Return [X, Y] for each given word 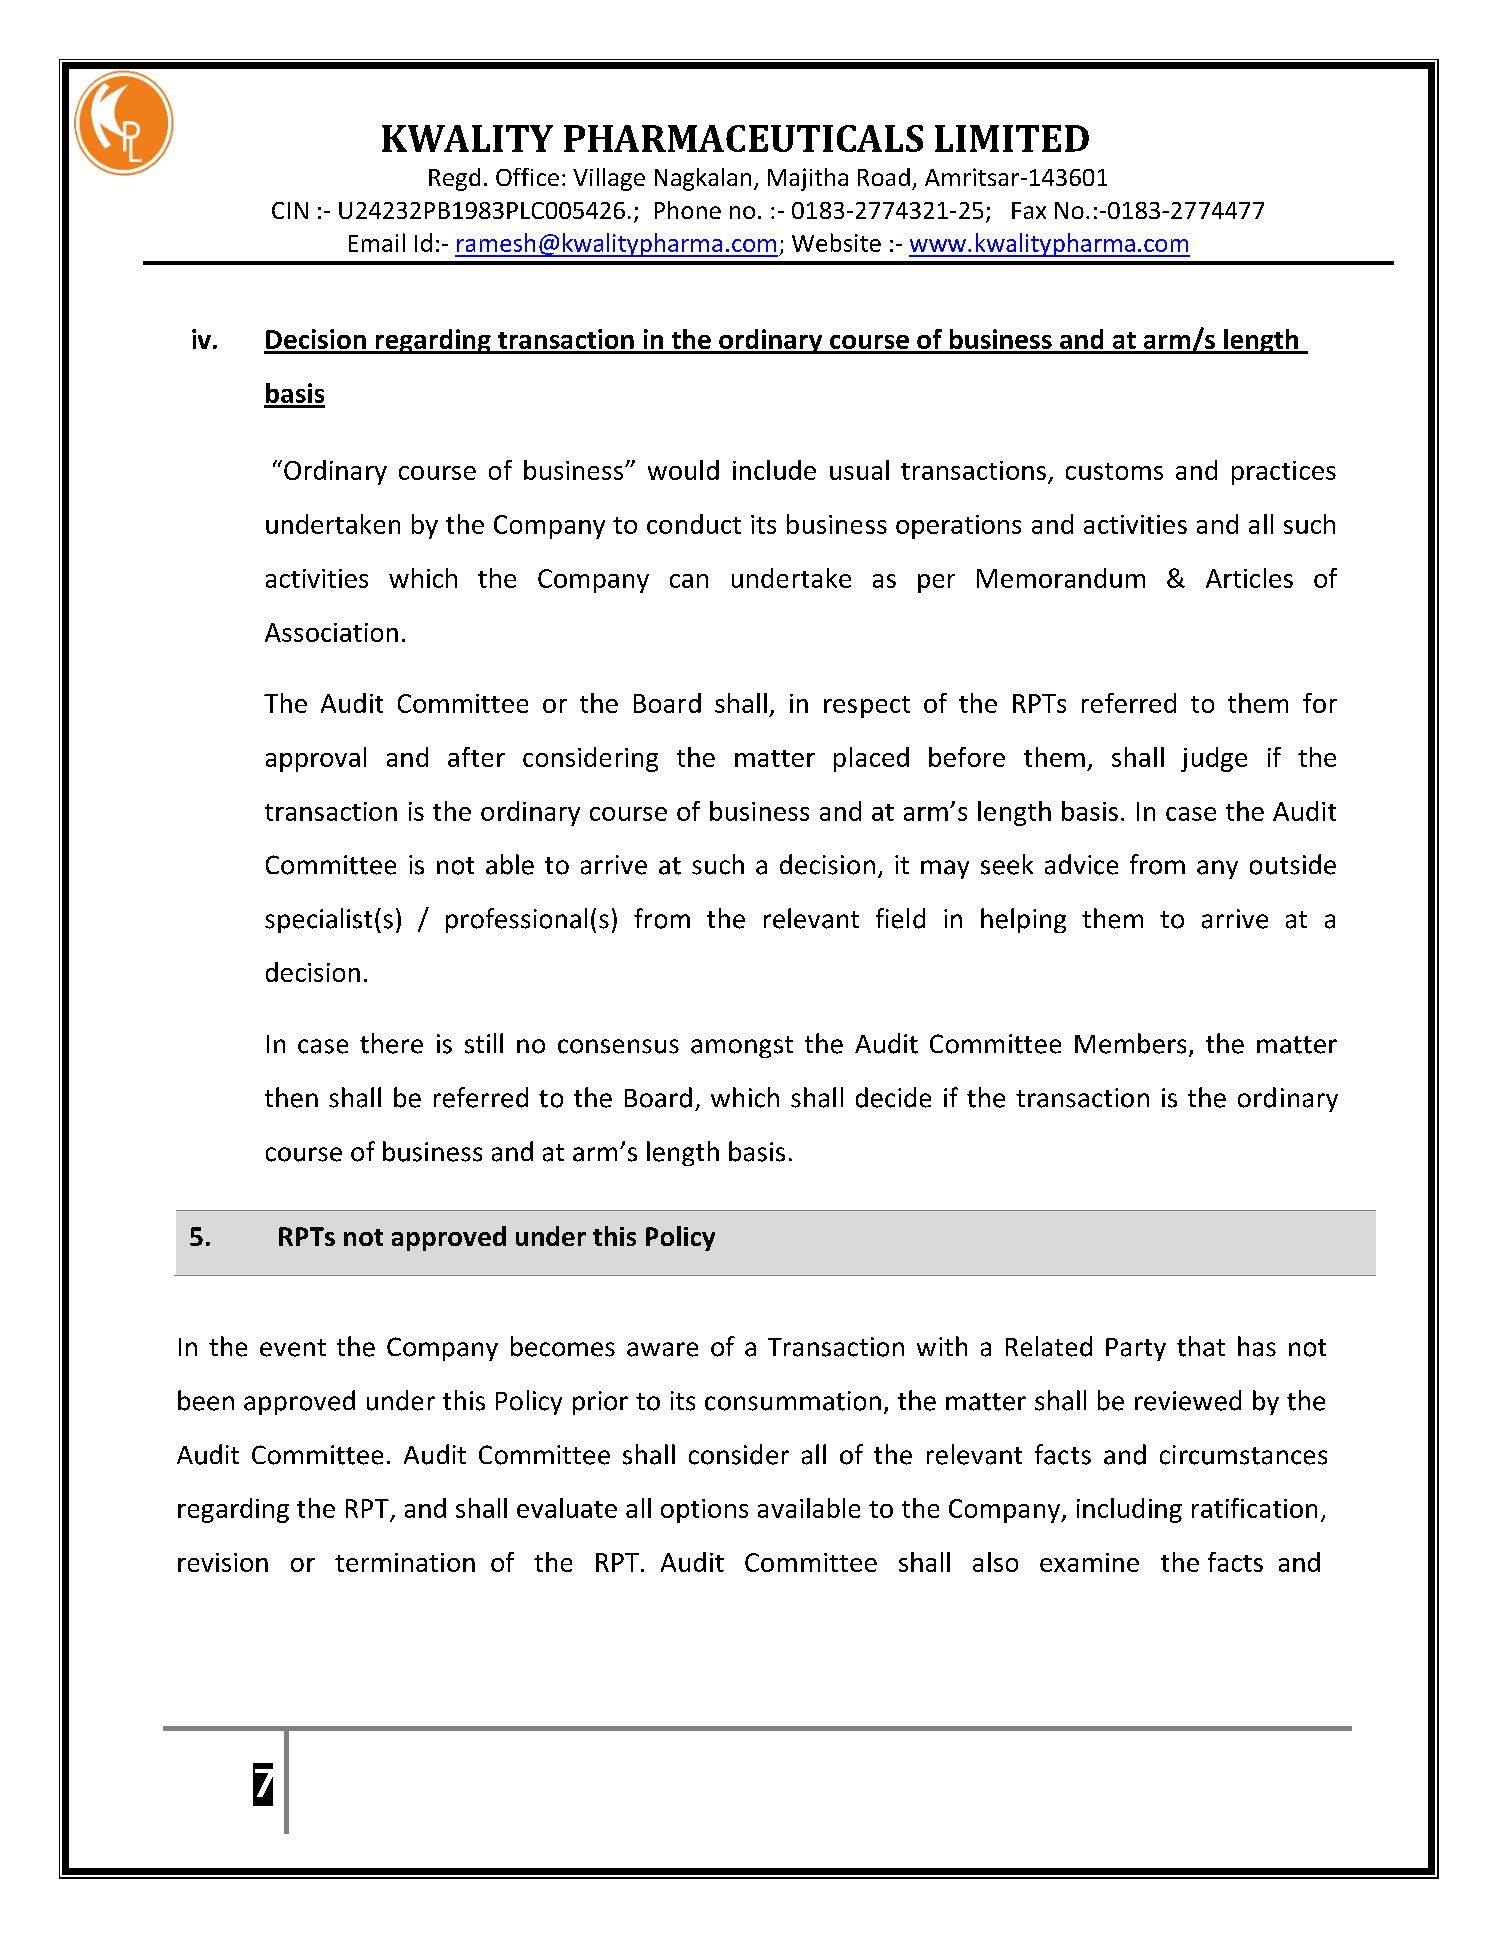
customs [1114, 471]
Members [1130, 1043]
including [1129, 1510]
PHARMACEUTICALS [743, 138]
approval [316, 759]
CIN [290, 210]
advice [1081, 864]
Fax [1029, 210]
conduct [694, 524]
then [291, 1097]
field [900, 918]
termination [405, 1562]
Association [331, 632]
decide [893, 1097]
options [704, 1511]
